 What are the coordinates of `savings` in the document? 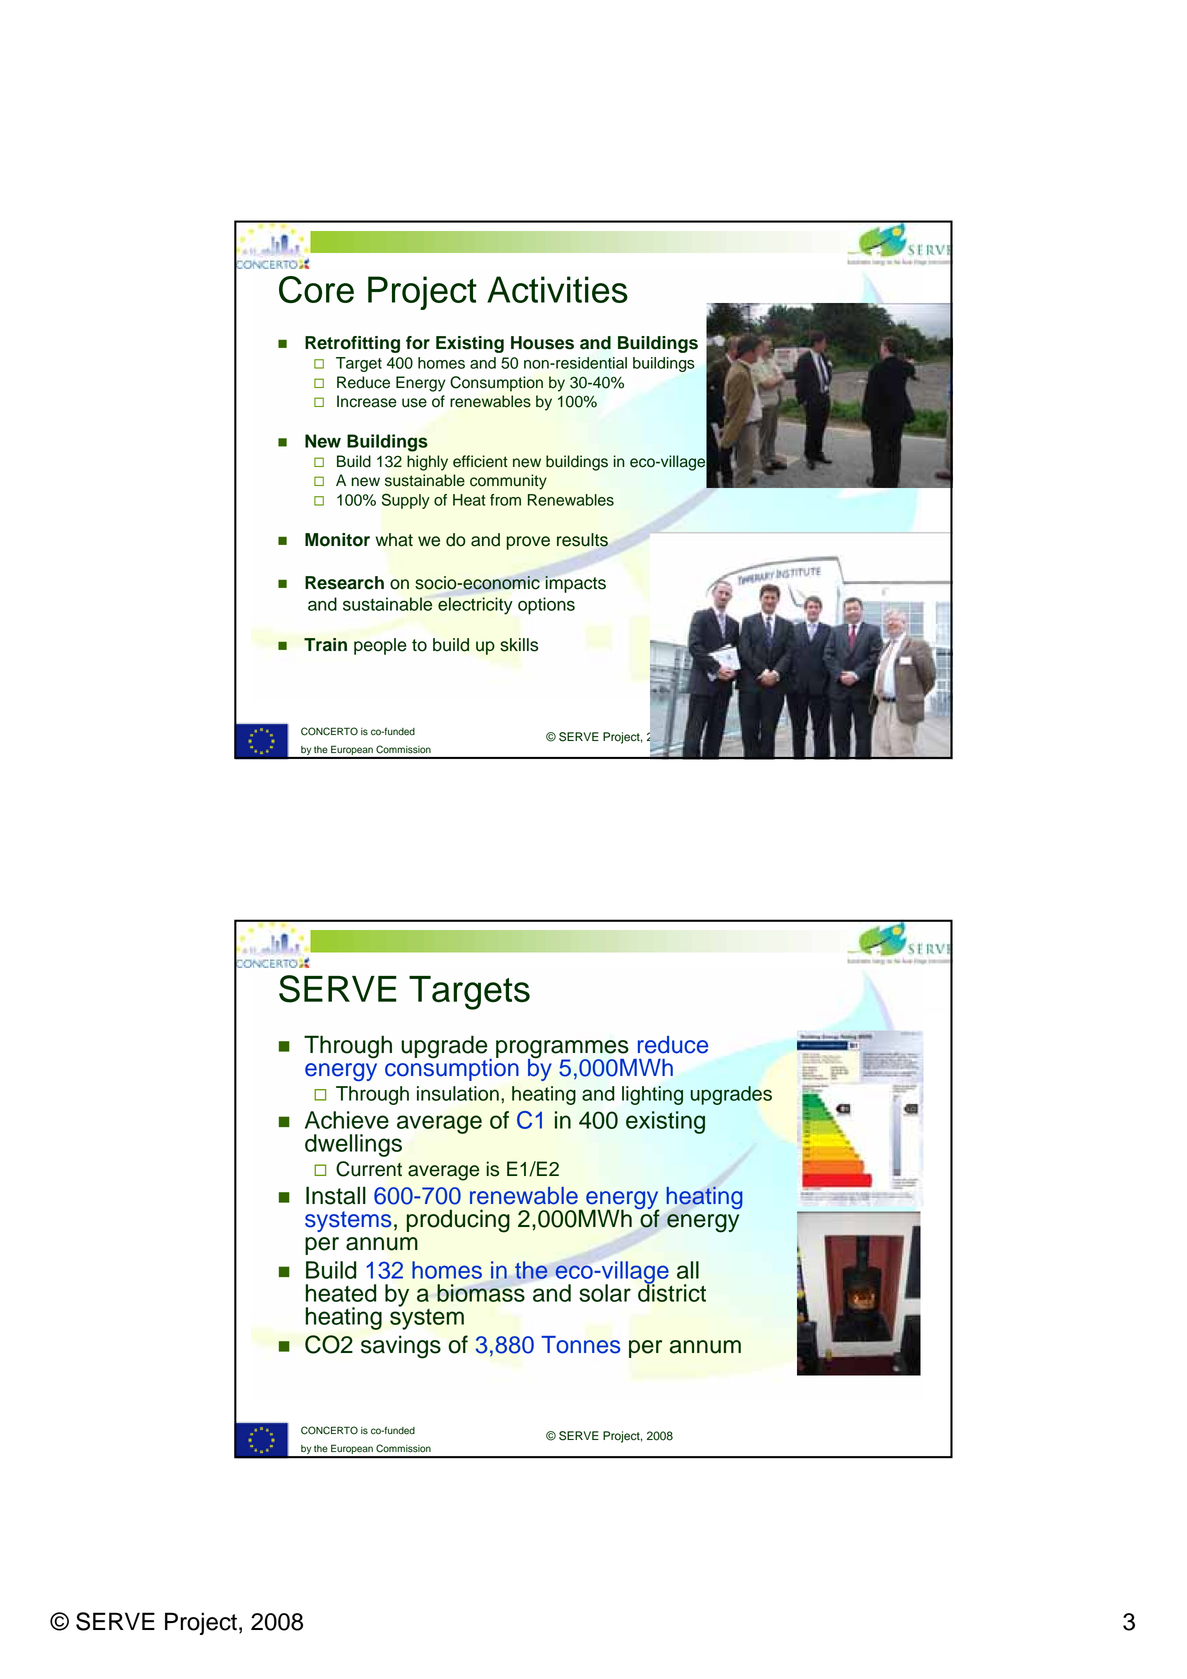 It's located at (401, 1347).
